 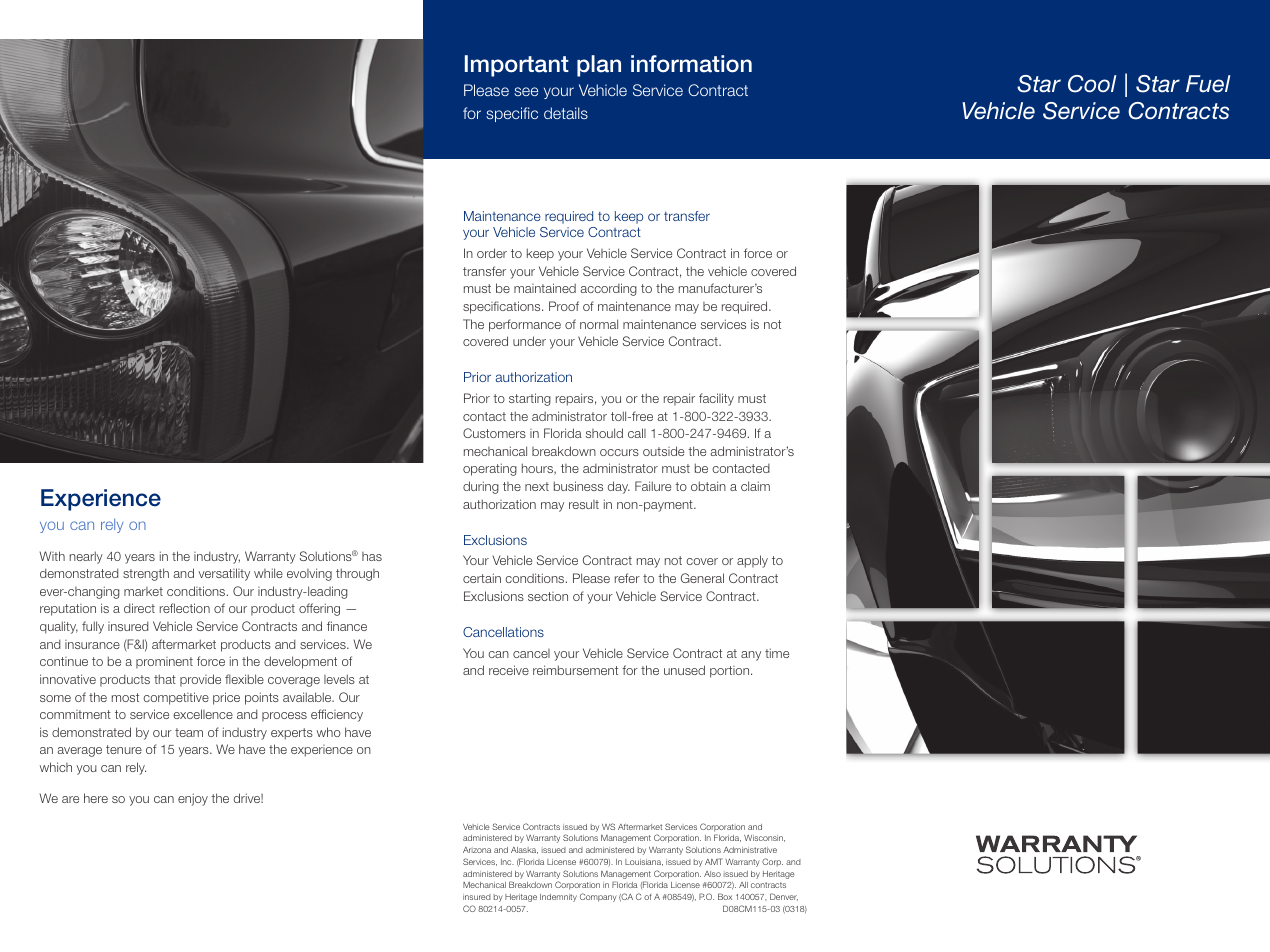 I want to click on day, so click(x=619, y=487).
